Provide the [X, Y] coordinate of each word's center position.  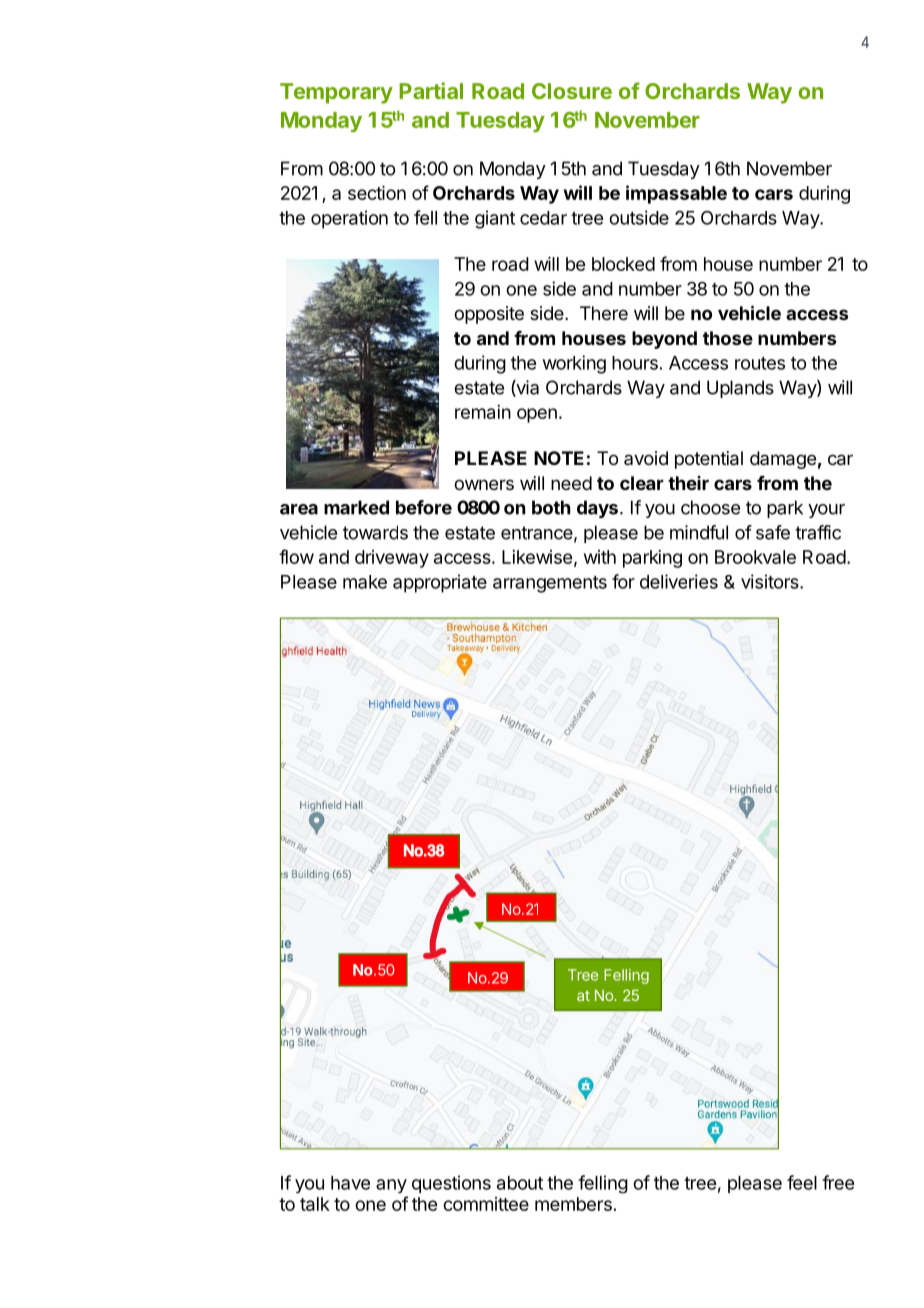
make [365, 582]
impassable [676, 194]
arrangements [550, 584]
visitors [771, 581]
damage [783, 460]
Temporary [336, 93]
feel [802, 1182]
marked [356, 507]
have [350, 1183]
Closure [572, 91]
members [573, 1204]
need [571, 483]
